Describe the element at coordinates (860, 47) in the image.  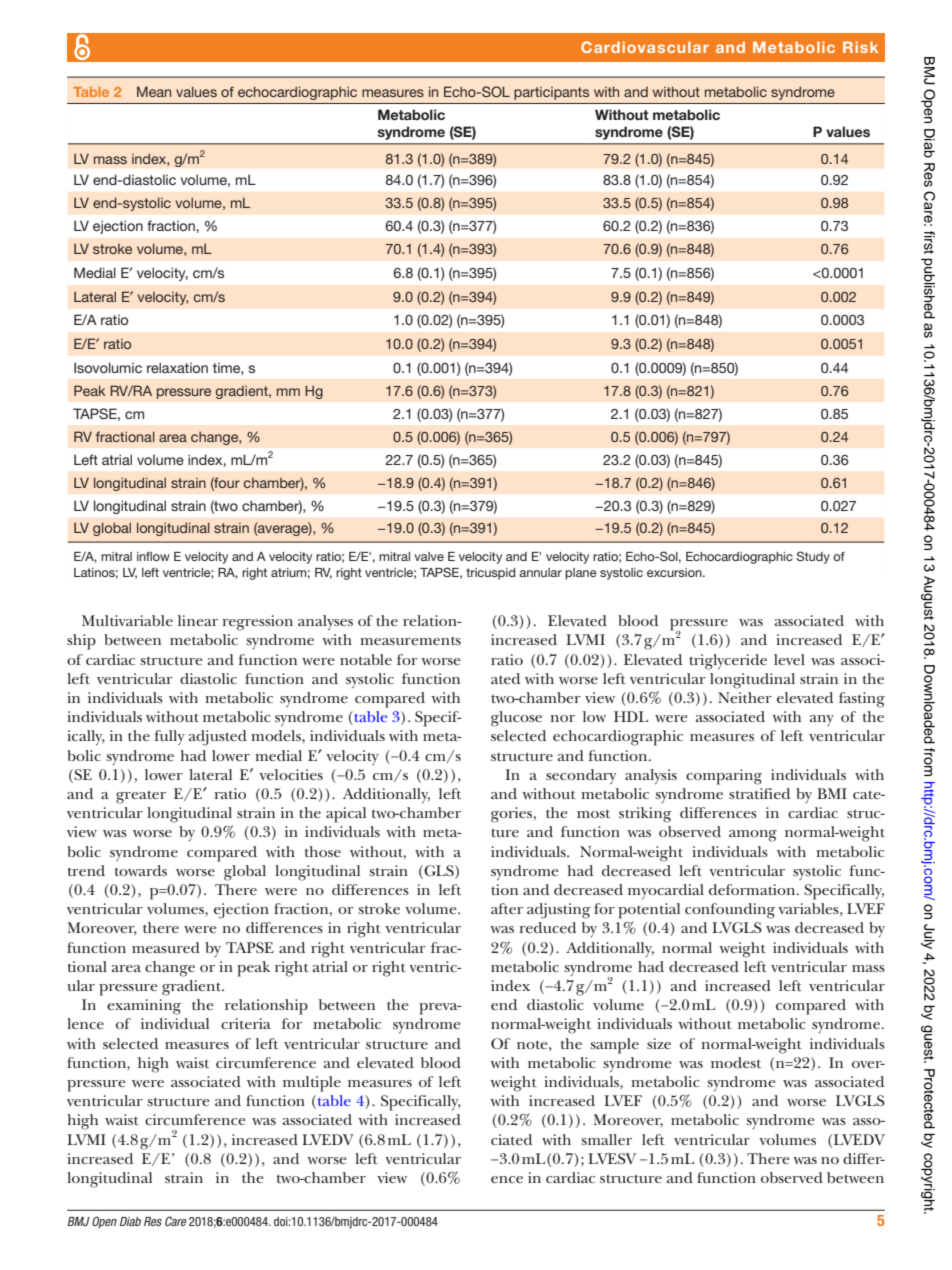
I see `Risk` at that location.
